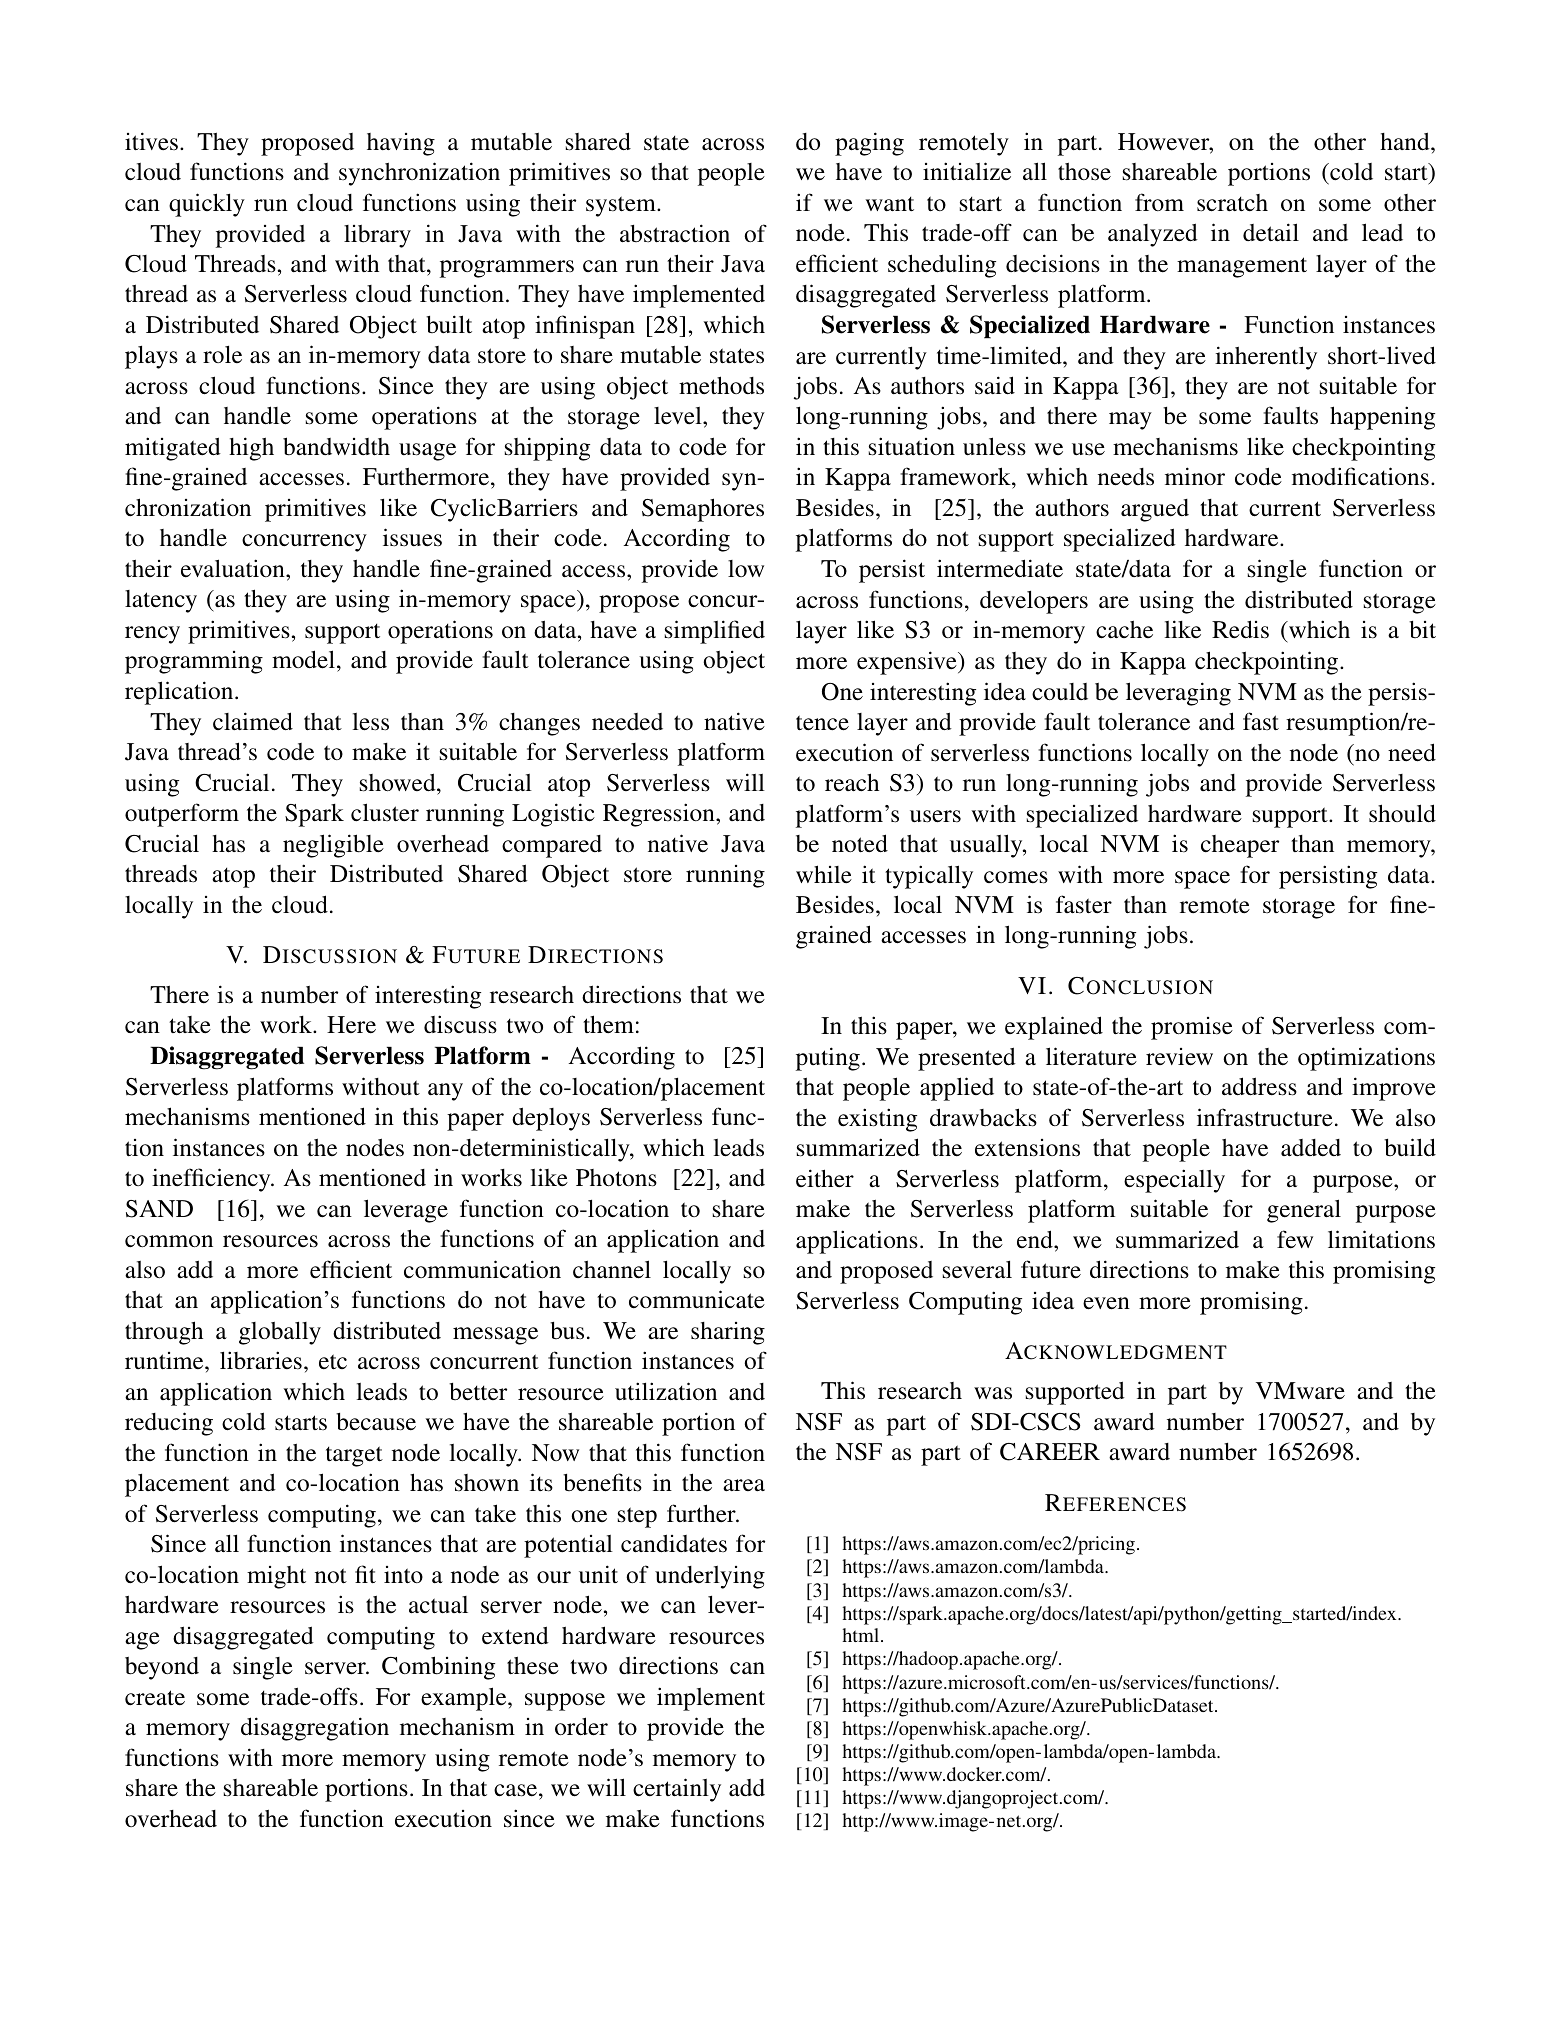  What do you see at coordinates (303, 659) in the screenshot?
I see `model` at bounding box center [303, 659].
